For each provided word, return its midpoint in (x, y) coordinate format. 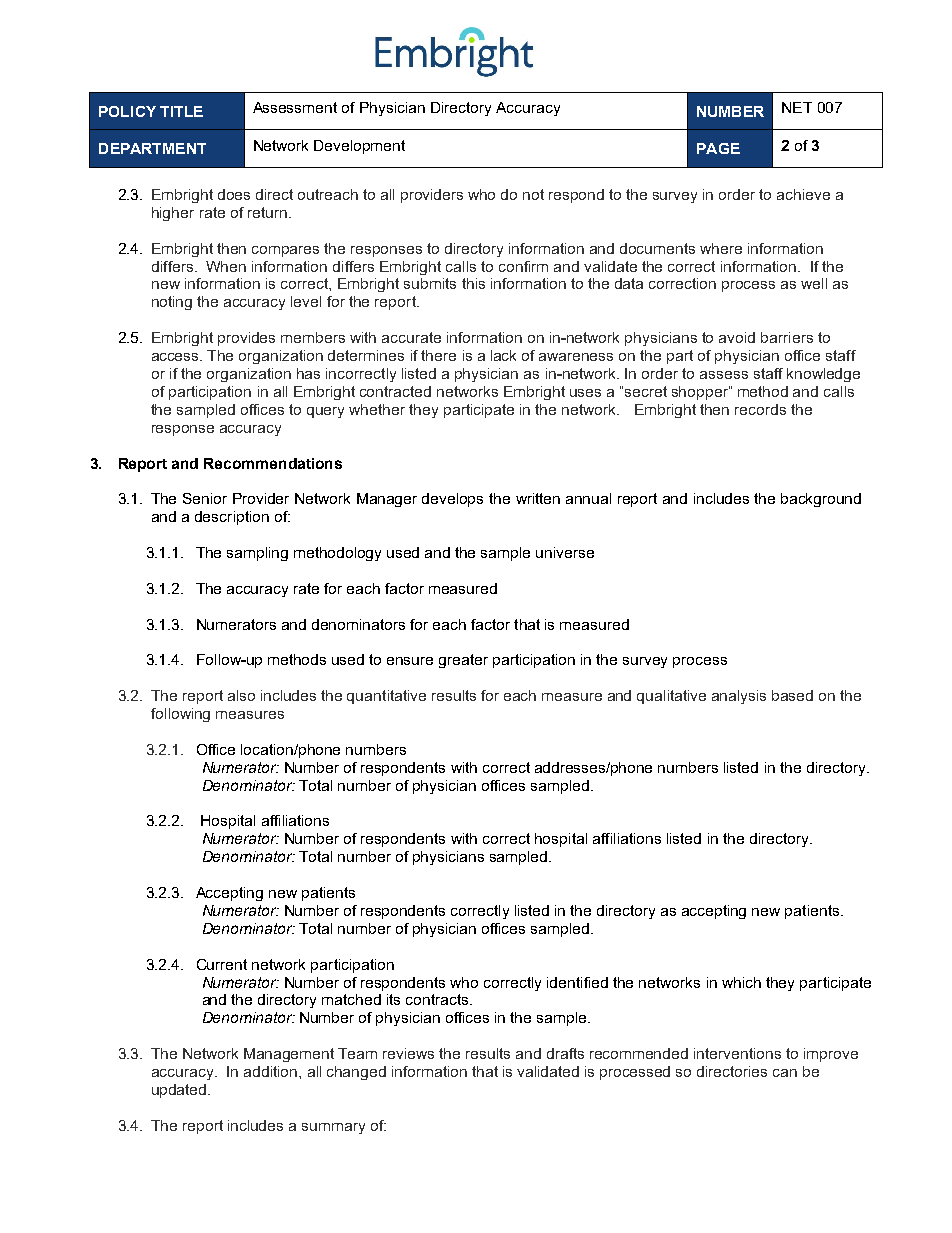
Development (359, 147)
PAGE (718, 148)
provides (246, 339)
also (241, 695)
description (232, 518)
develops (452, 500)
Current (222, 964)
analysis (739, 697)
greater (463, 661)
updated (180, 1091)
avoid (737, 337)
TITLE (181, 111)
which (741, 982)
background (821, 500)
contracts (438, 999)
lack (503, 355)
